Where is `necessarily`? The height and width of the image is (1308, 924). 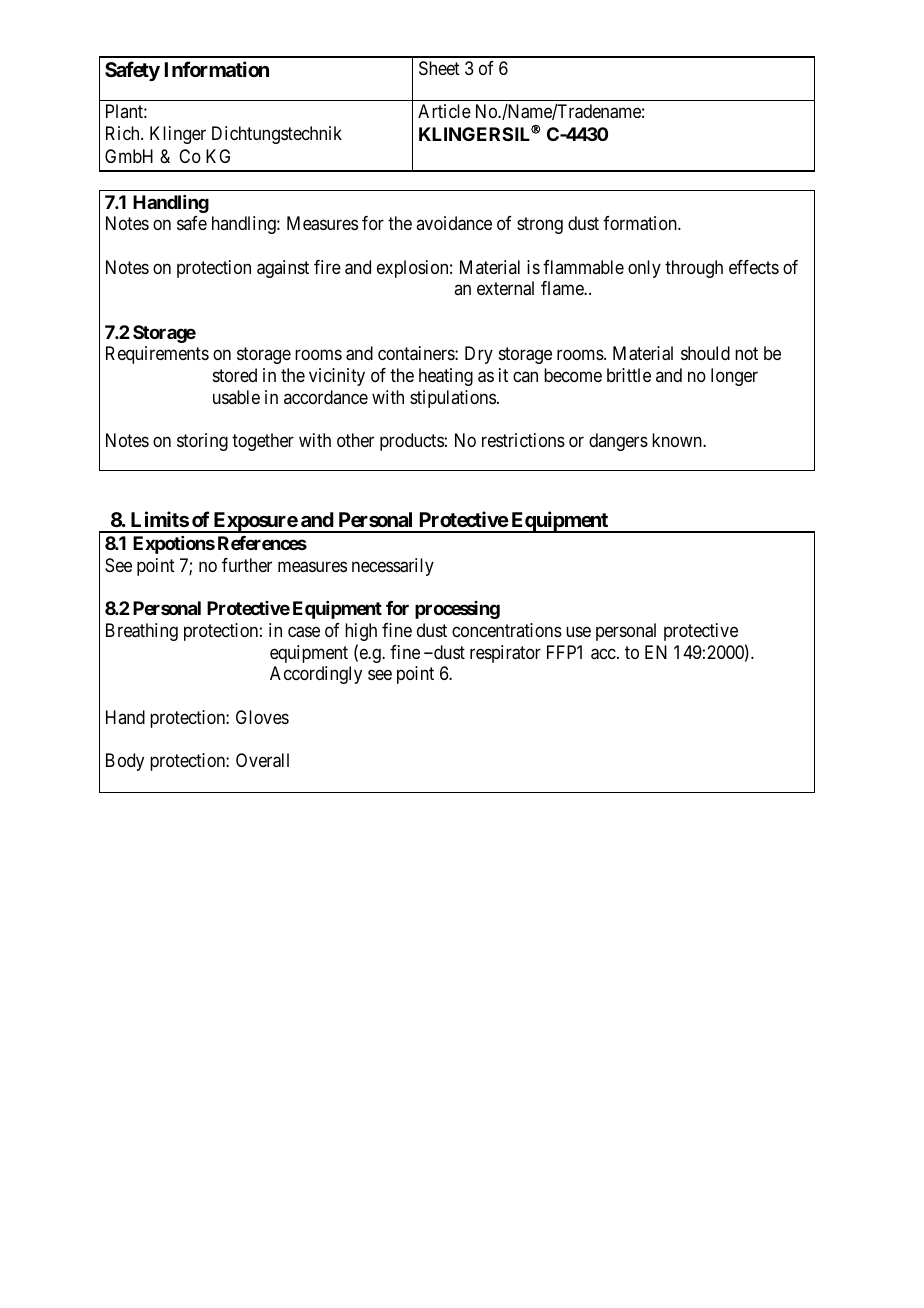
necessarily is located at coordinates (393, 567).
